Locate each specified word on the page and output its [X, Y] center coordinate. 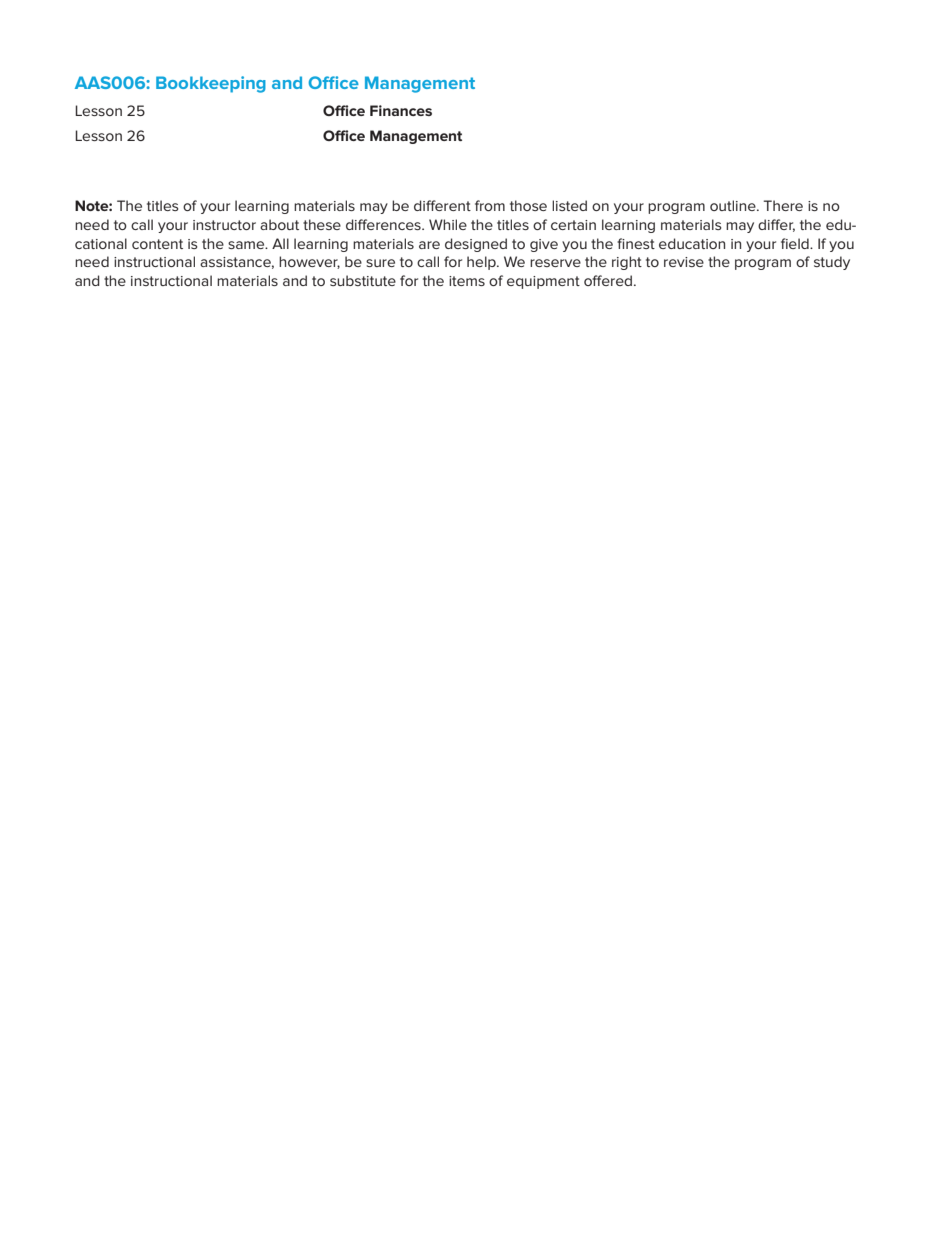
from [490, 205]
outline [734, 205]
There [783, 205]
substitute [363, 280]
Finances [401, 110]
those [528, 205]
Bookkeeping [211, 84]
